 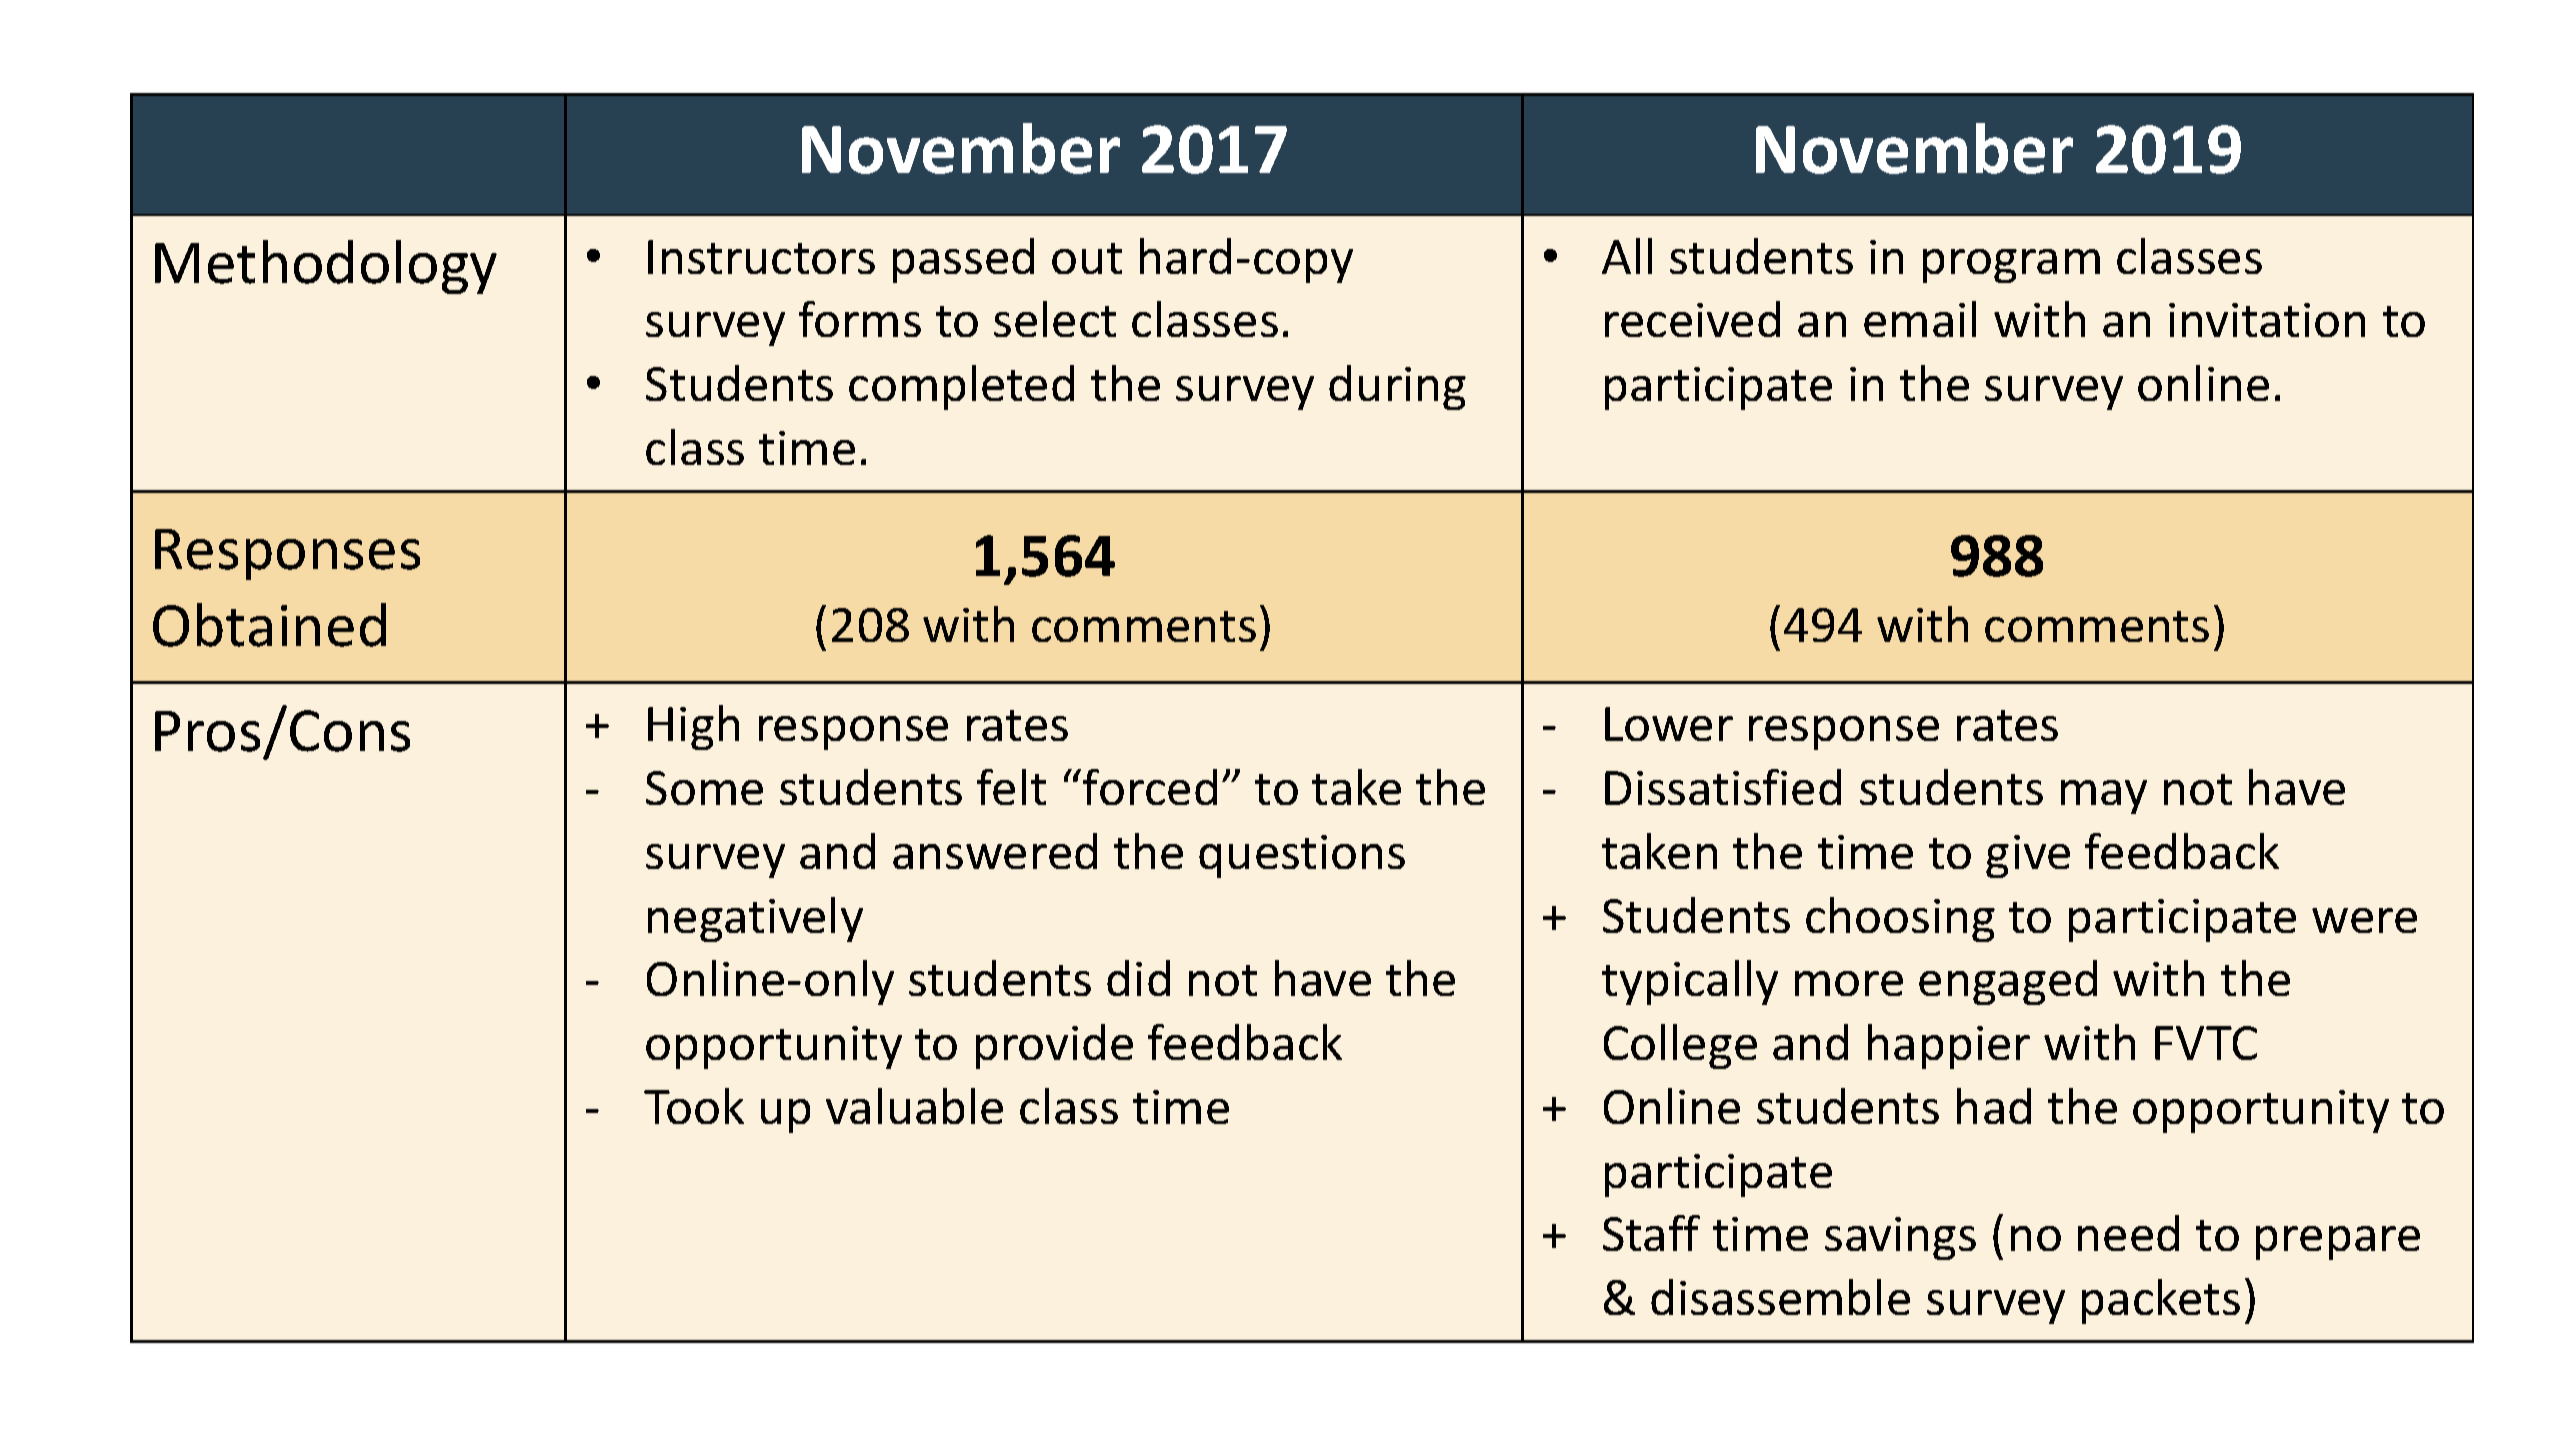 What do you see at coordinates (1087, 258) in the page?
I see `out` at bounding box center [1087, 258].
